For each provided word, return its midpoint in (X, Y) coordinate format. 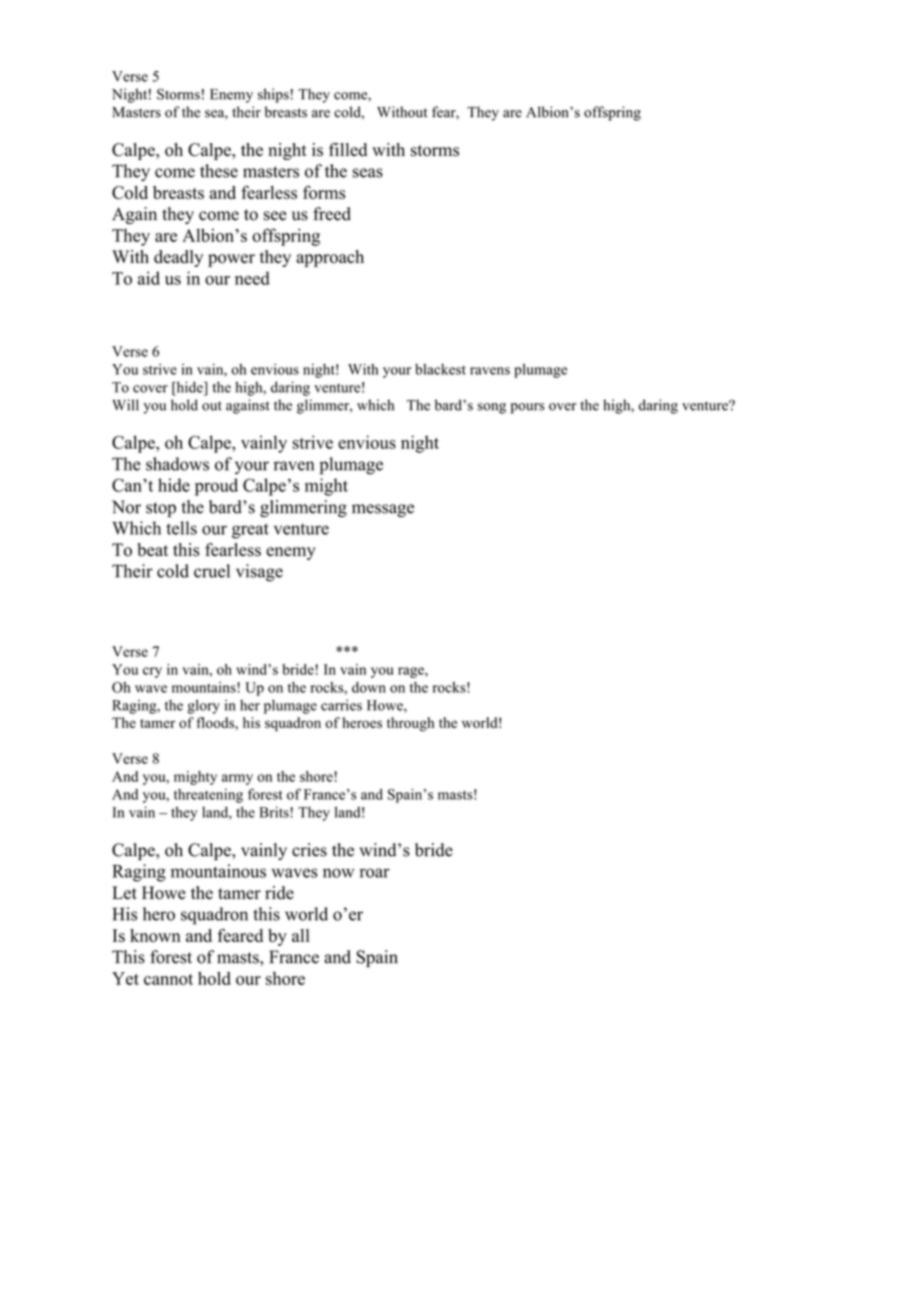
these (219, 171)
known (155, 935)
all (301, 935)
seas (368, 173)
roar (375, 873)
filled (348, 150)
